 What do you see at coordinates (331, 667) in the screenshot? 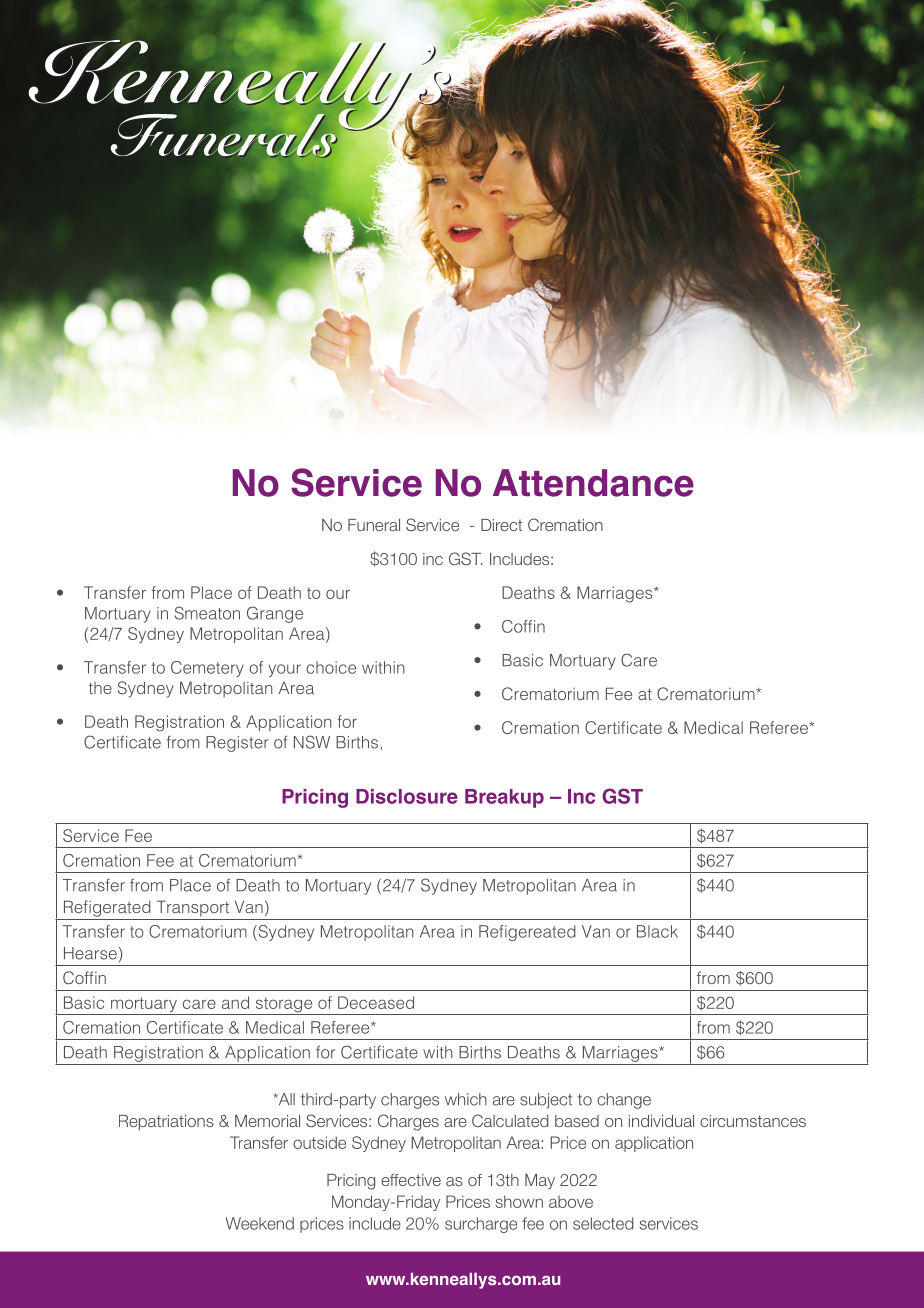
I see `choice` at bounding box center [331, 667].
